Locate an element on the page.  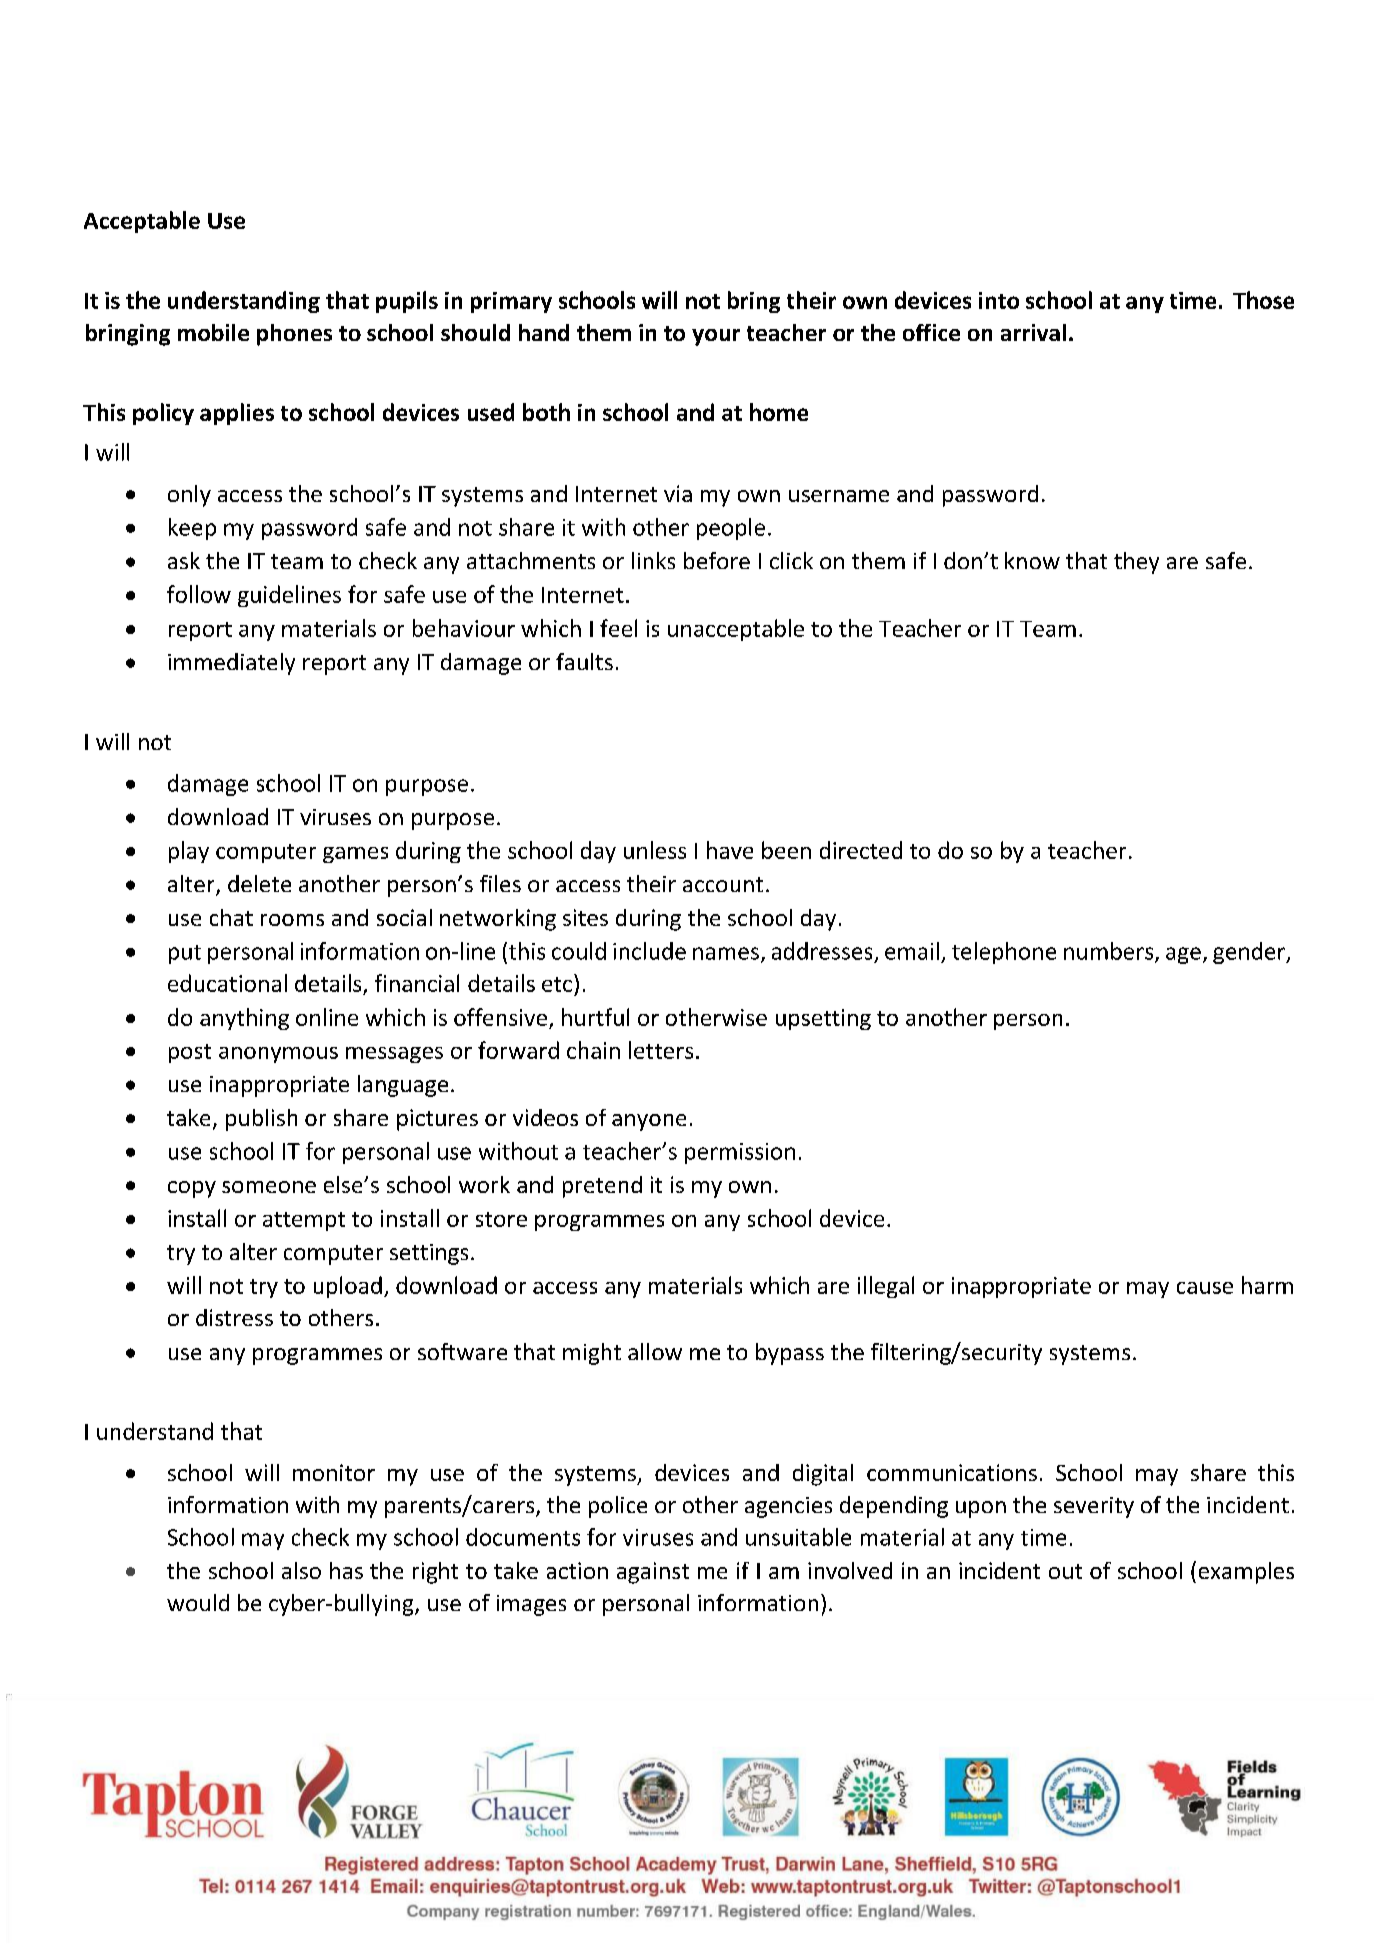
phones is located at coordinates (294, 335).
